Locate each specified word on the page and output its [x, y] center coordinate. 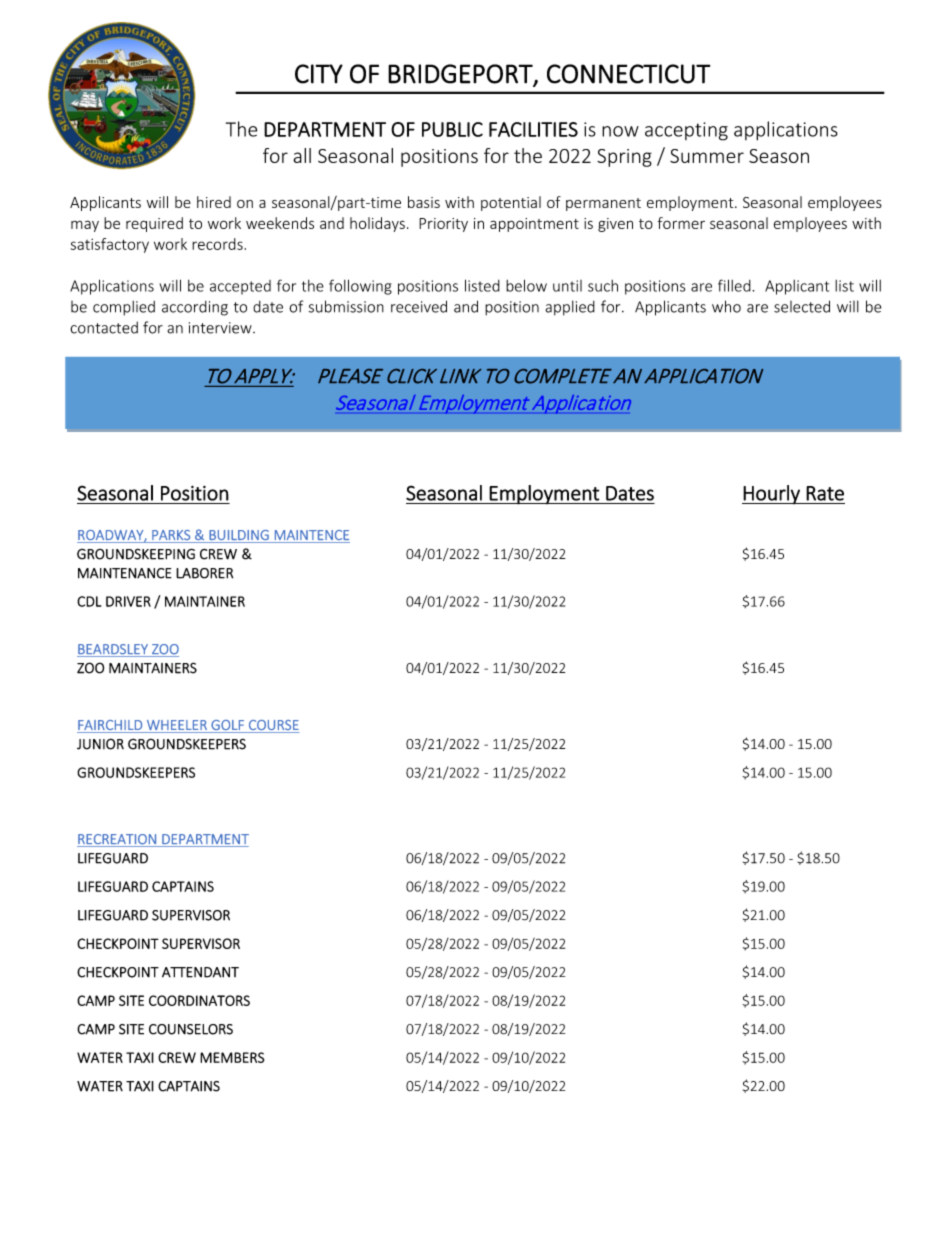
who [726, 306]
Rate [825, 493]
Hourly [772, 494]
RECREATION [117, 840]
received [419, 306]
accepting [686, 131]
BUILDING [239, 535]
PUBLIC [452, 129]
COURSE [274, 725]
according [195, 308]
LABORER [204, 573]
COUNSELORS [191, 1029]
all [302, 155]
